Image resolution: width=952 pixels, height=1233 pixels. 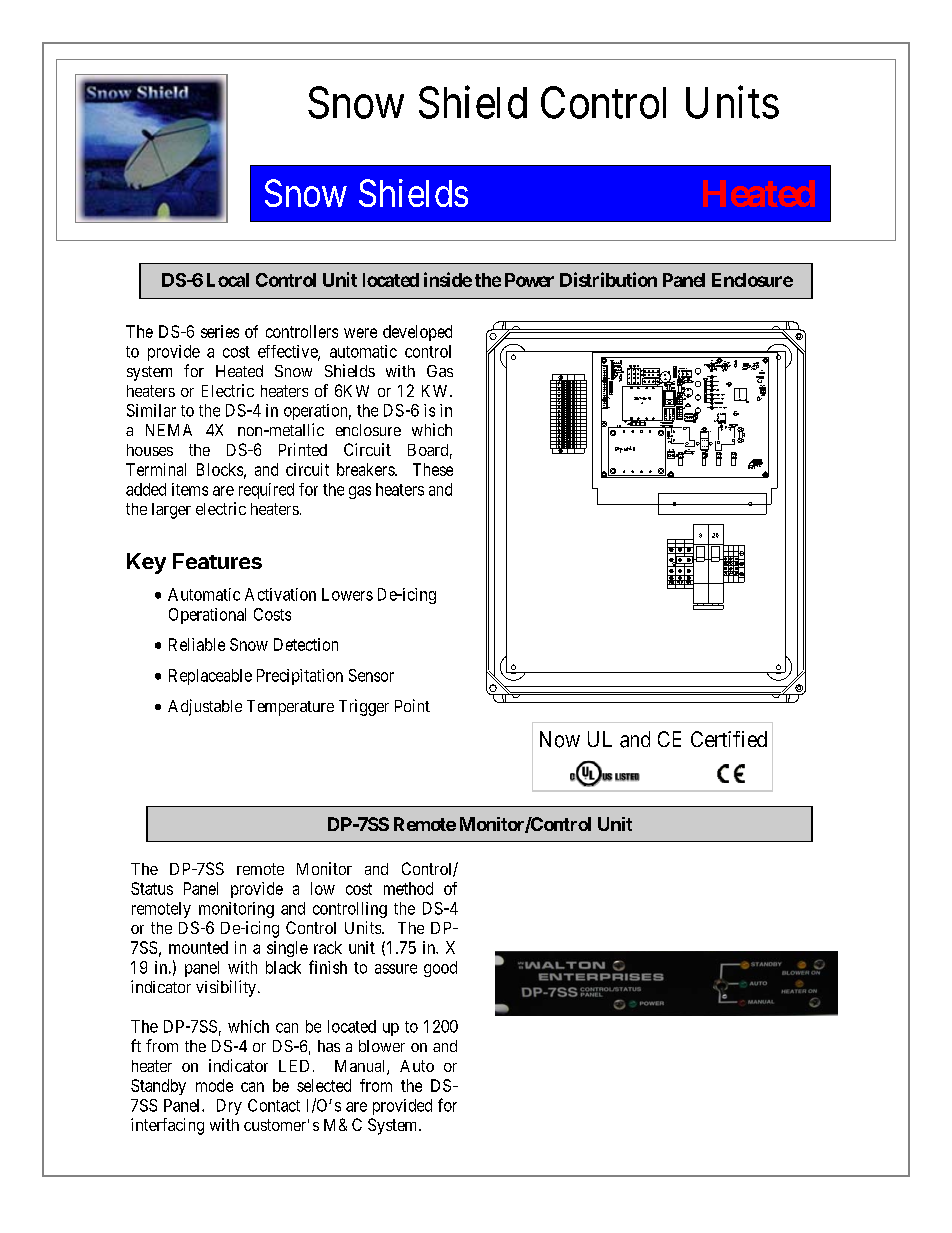 What do you see at coordinates (205, 707) in the page?
I see `Adjustable` at bounding box center [205, 707].
